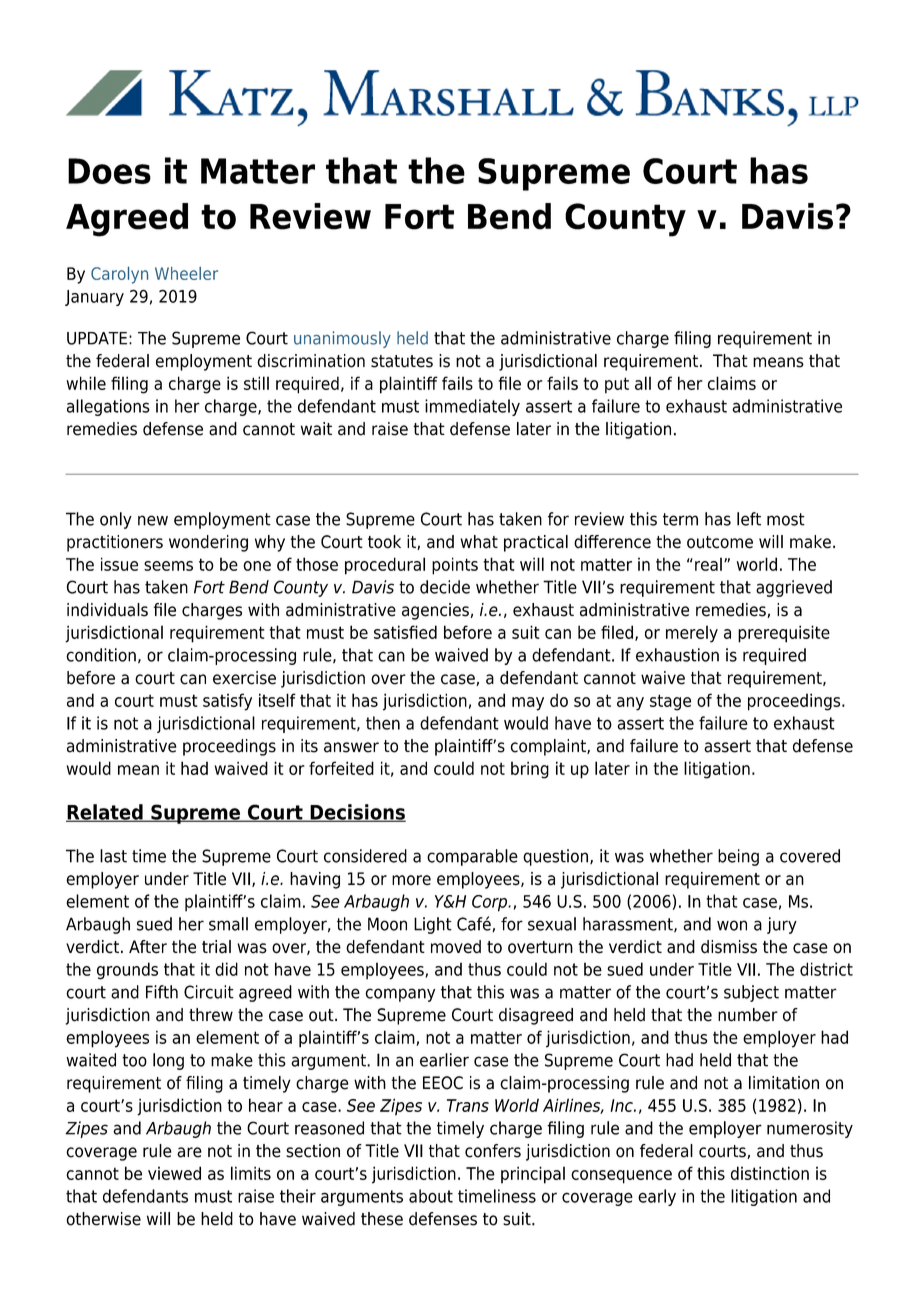 This page has height=1308, width=924. I want to click on left, so click(749, 519).
